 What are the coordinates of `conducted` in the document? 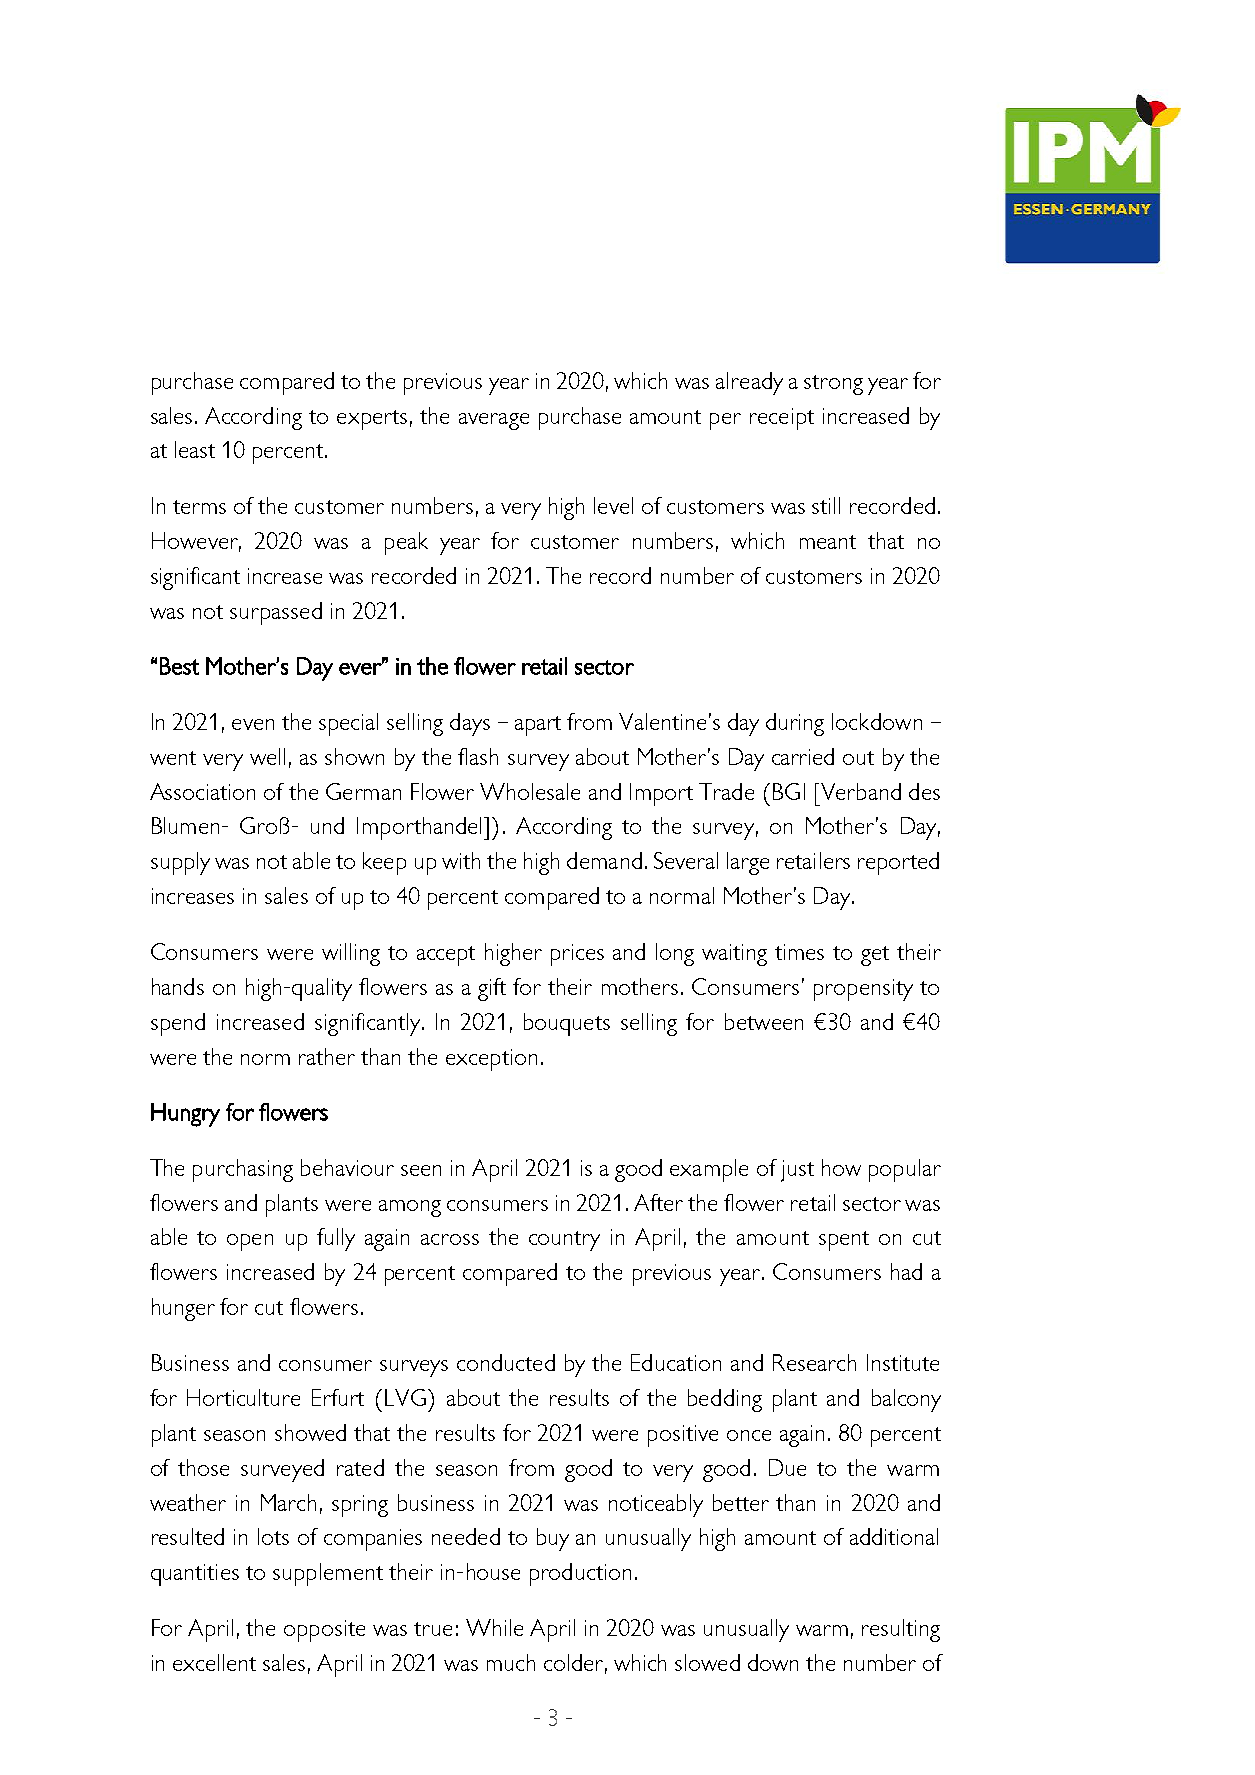 It's located at (506, 1362).
